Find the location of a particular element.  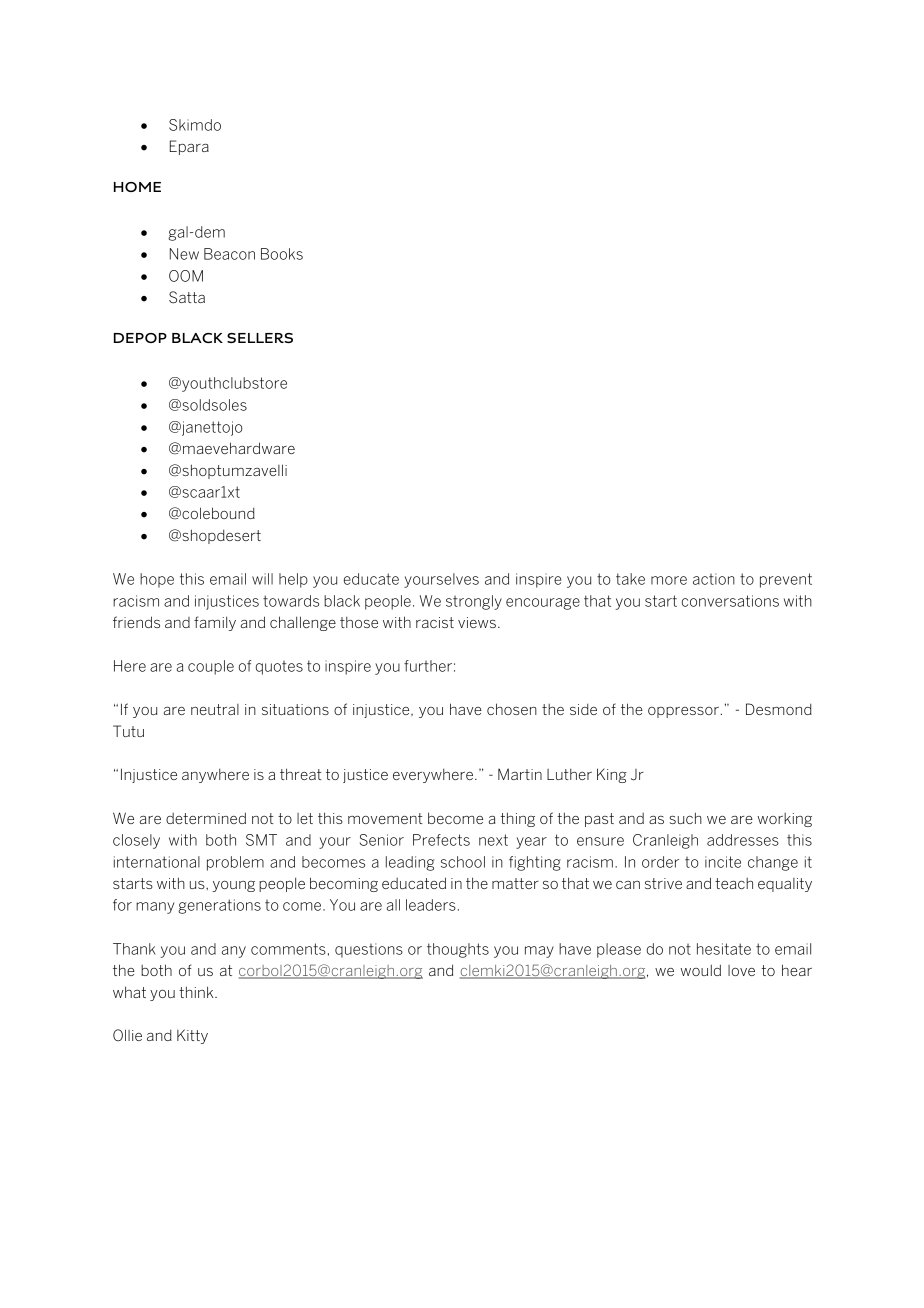

SELLERS is located at coordinates (260, 338).
